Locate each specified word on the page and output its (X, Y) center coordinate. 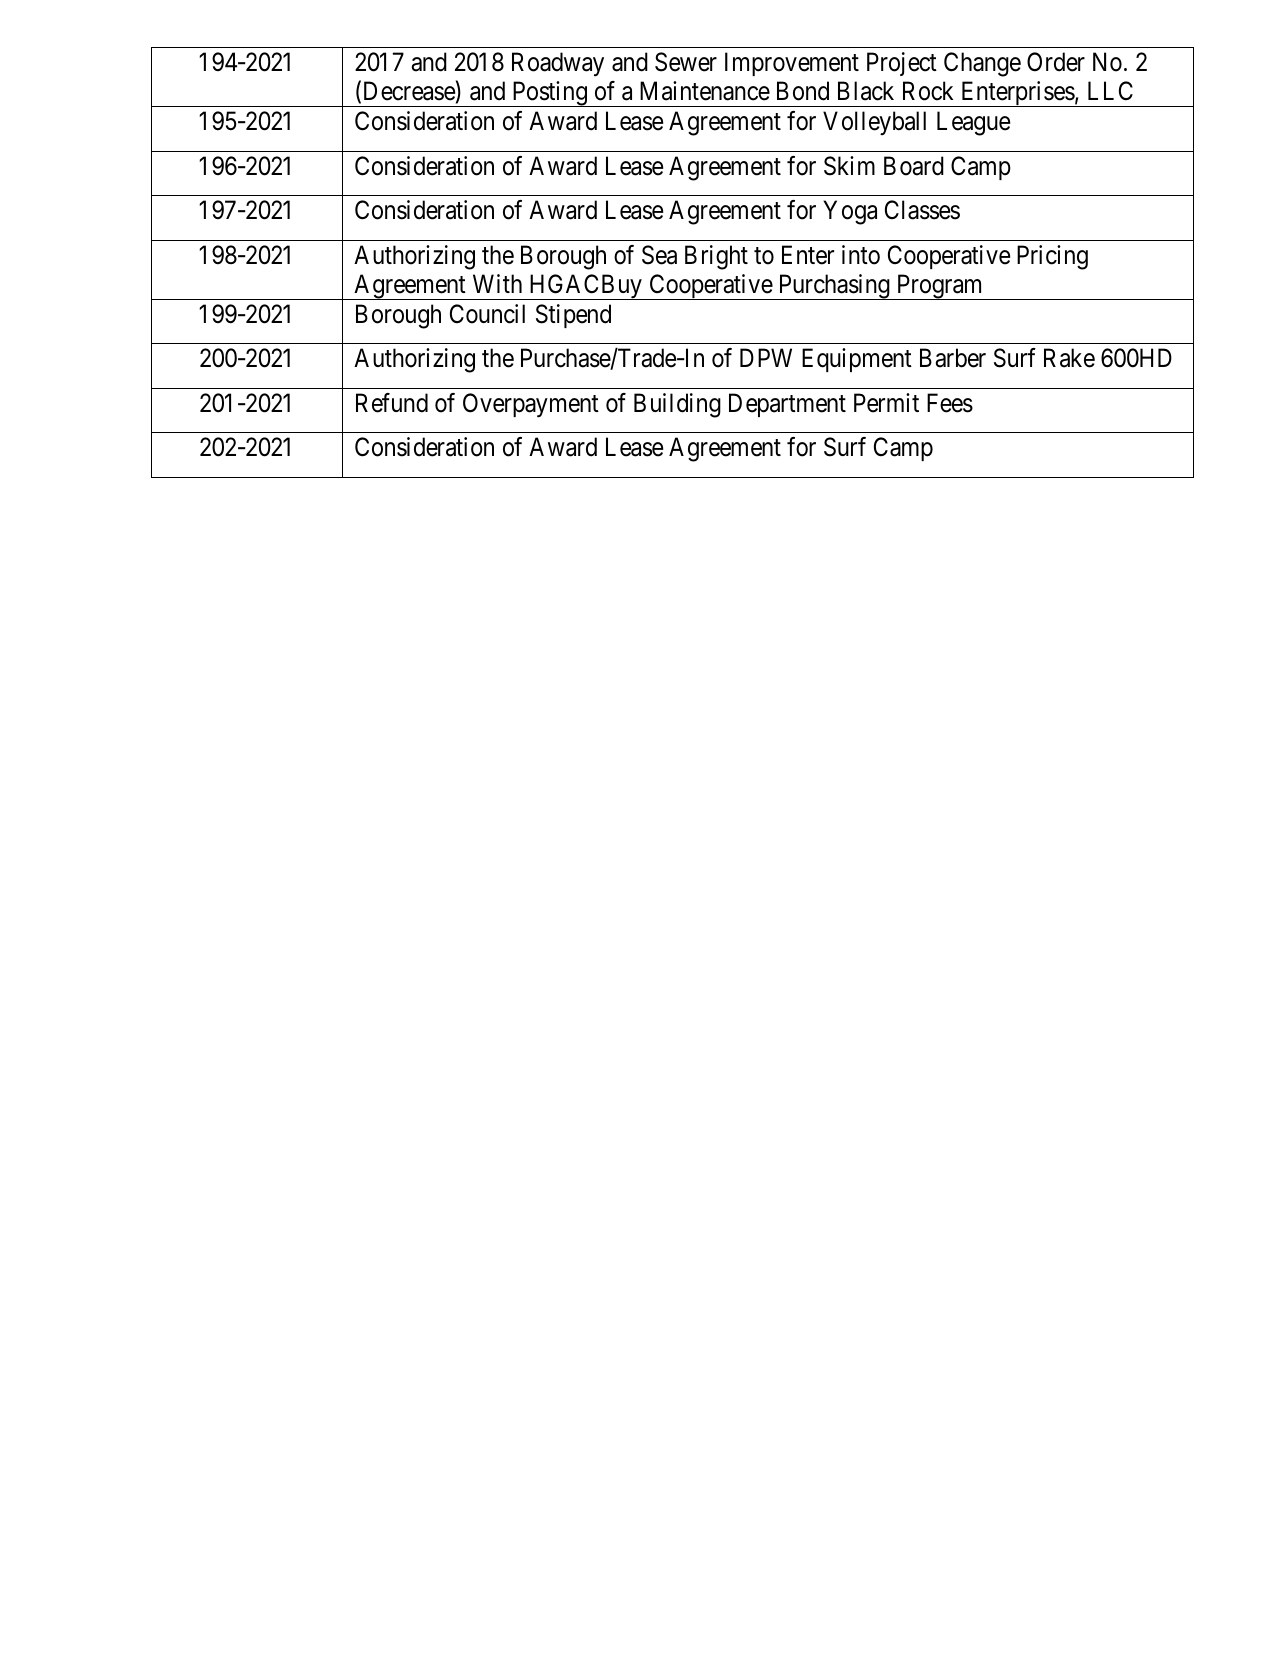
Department (787, 405)
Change (982, 64)
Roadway (558, 64)
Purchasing (834, 287)
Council (487, 314)
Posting (549, 94)
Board (914, 166)
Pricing (1052, 257)
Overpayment (531, 405)
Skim (849, 166)
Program (939, 287)
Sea (659, 255)
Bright (716, 257)
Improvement (792, 64)
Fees (950, 403)
